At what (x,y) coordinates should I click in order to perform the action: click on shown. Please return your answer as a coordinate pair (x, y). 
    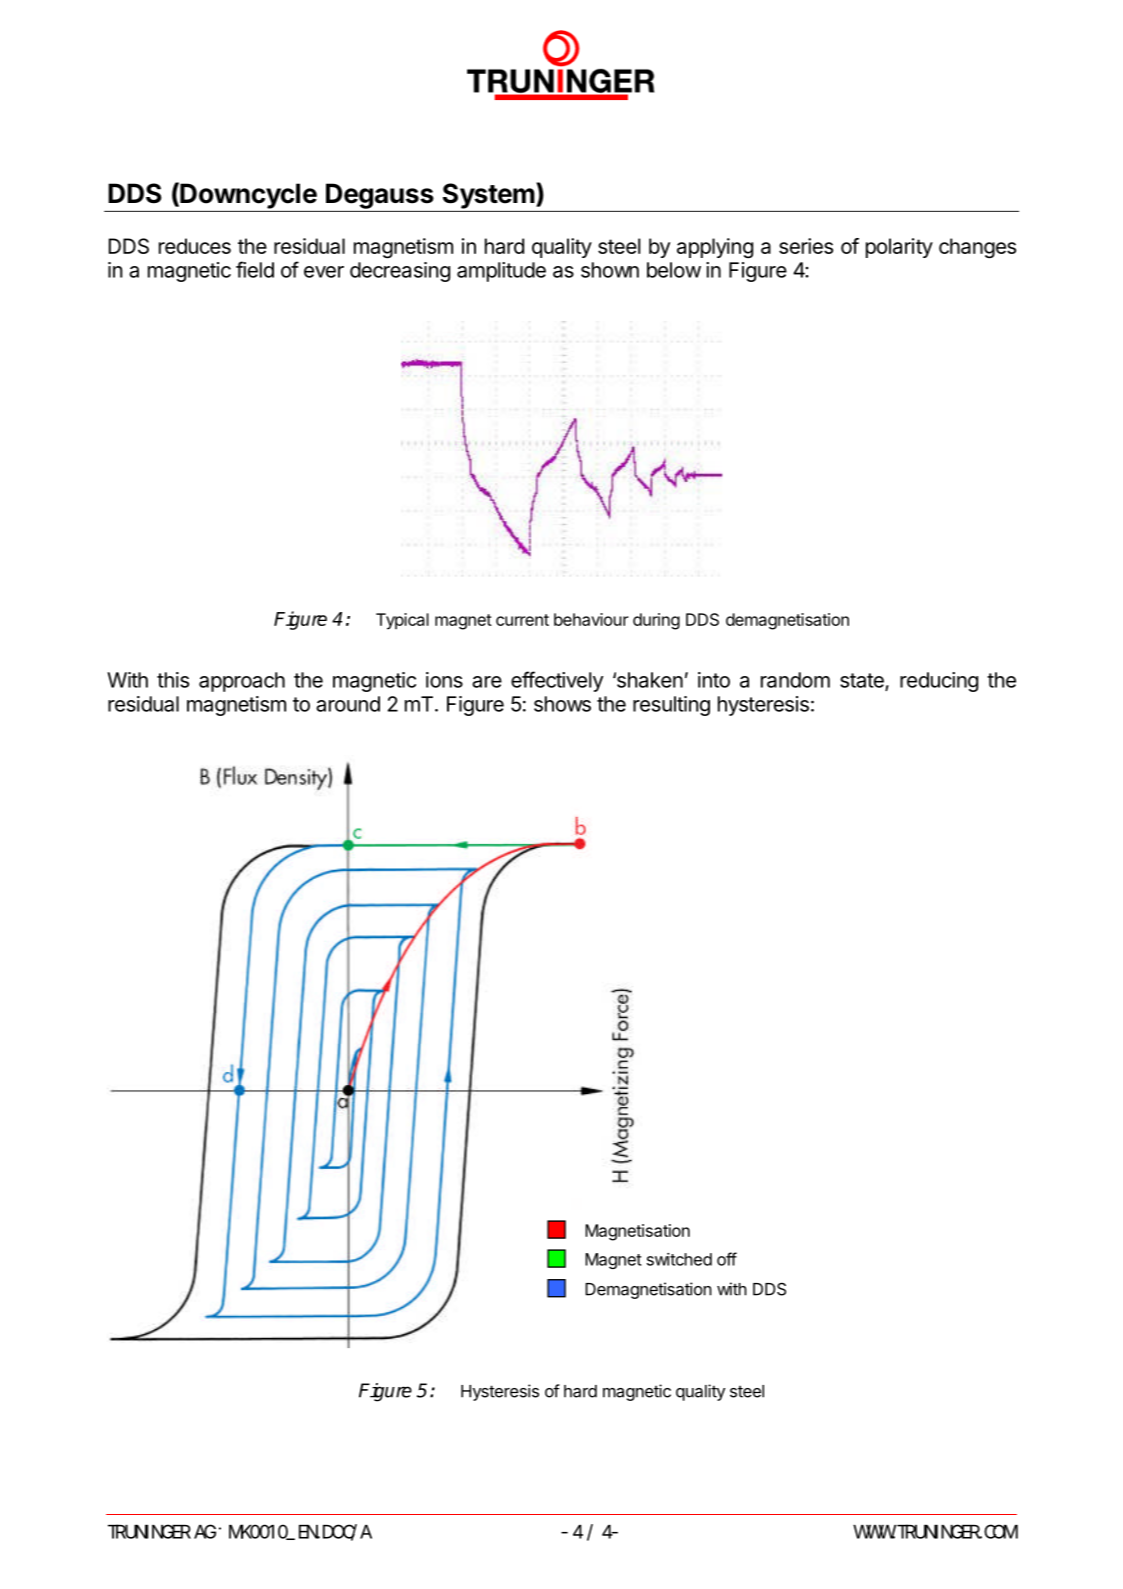
    Looking at the image, I should click on (610, 270).
